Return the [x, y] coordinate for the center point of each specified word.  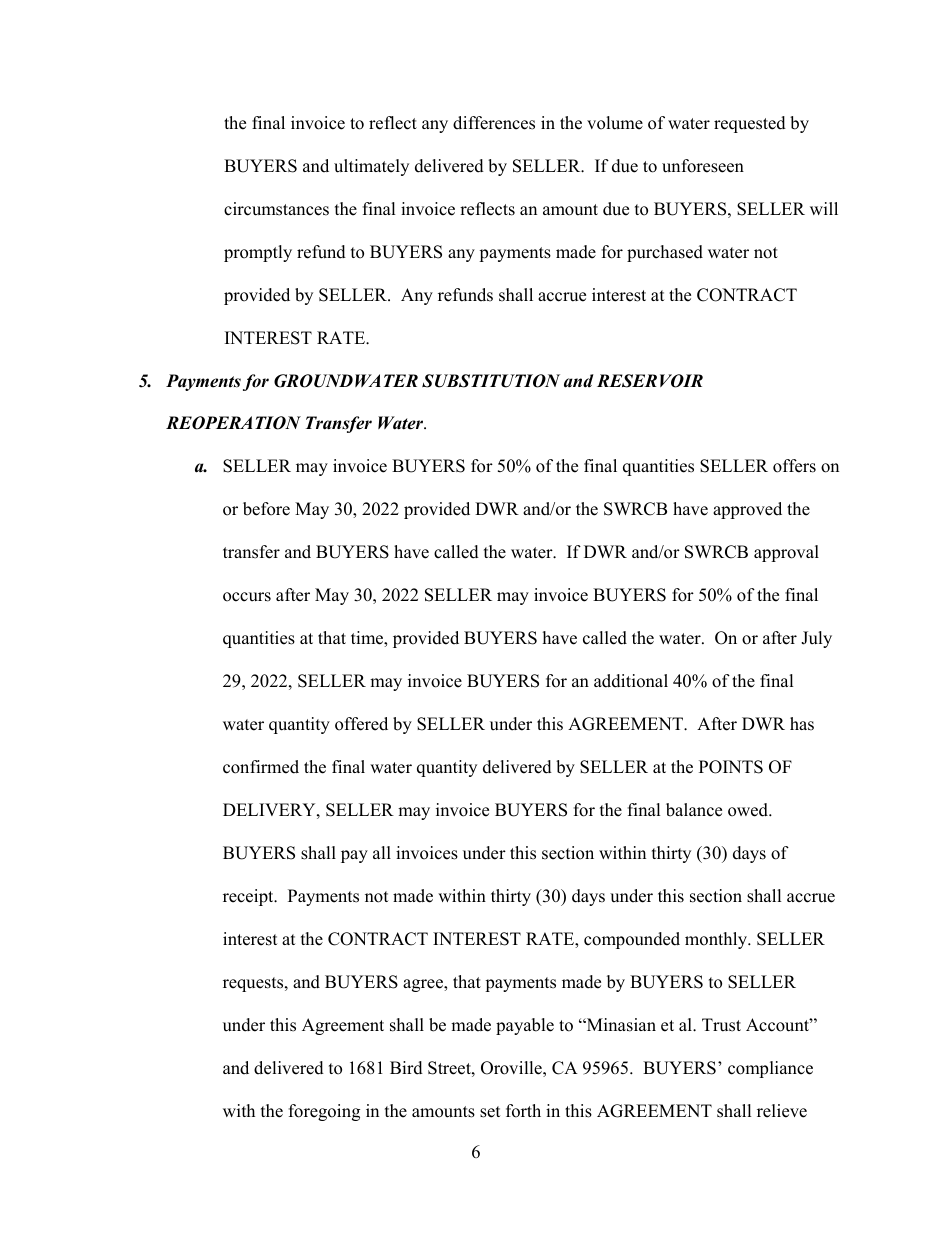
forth [523, 1111]
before [266, 509]
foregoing [324, 1112]
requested [750, 124]
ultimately [371, 167]
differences [494, 123]
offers [794, 466]
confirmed [261, 767]
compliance [770, 1069]
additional [631, 681]
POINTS [731, 767]
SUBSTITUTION [491, 381]
